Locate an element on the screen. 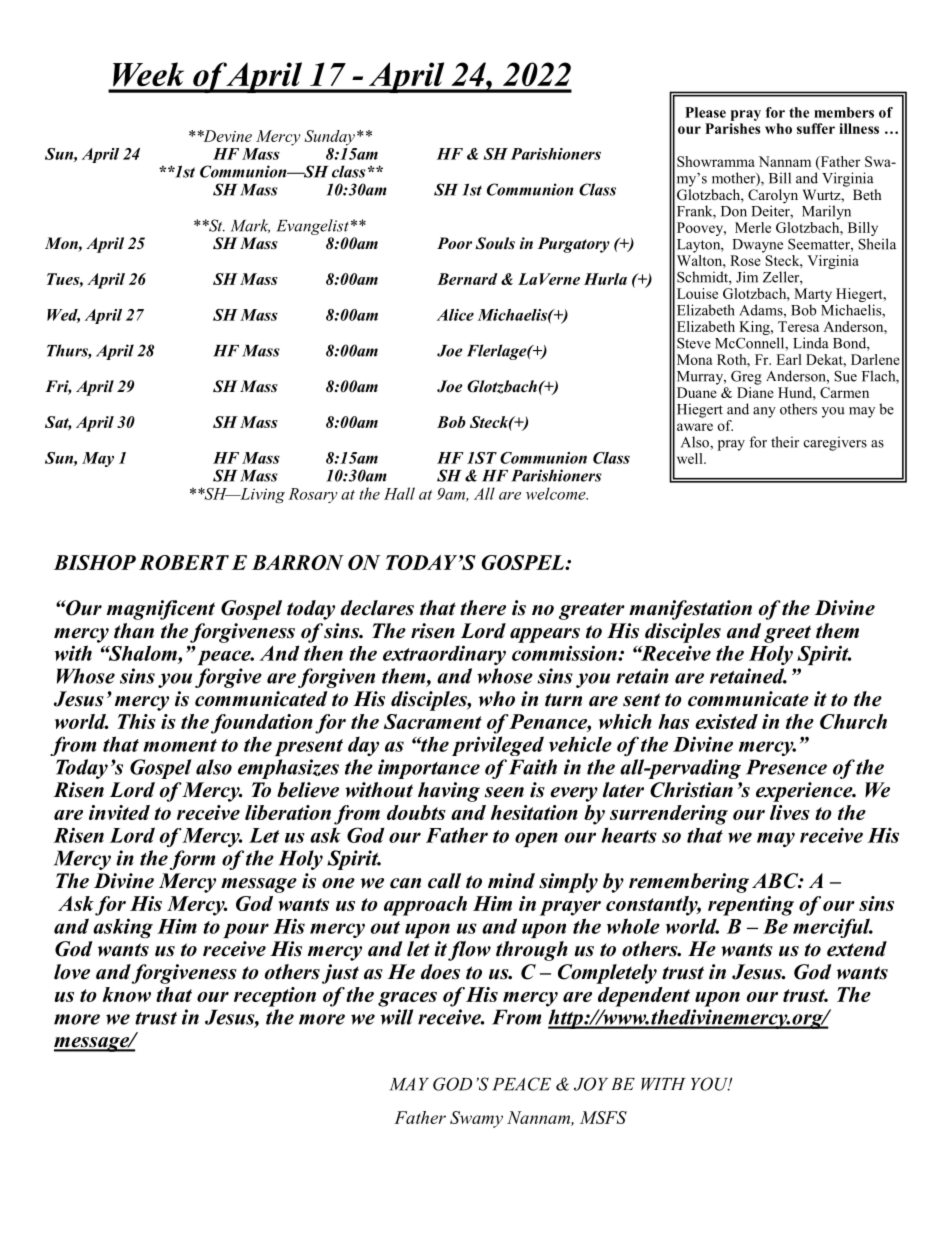 This screenshot has height=1233, width=952. Sunday is located at coordinates (329, 138).
